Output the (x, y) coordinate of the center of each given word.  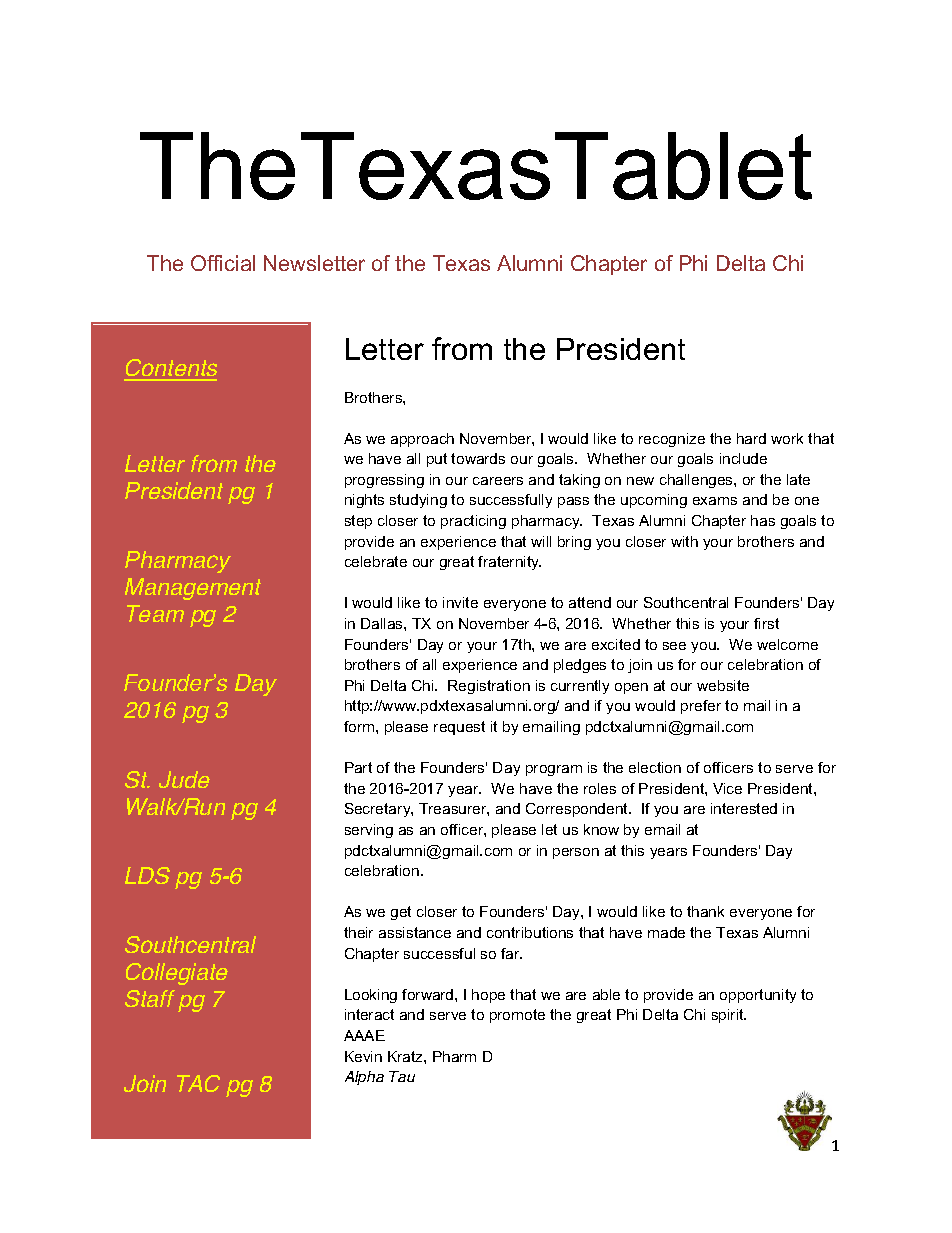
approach (422, 440)
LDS (147, 875)
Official (223, 263)
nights (364, 501)
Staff (150, 998)
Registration (489, 687)
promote (517, 1016)
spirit (729, 1016)
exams (715, 501)
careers (498, 481)
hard (751, 438)
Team (155, 613)
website (723, 685)
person (576, 853)
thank (705, 911)
